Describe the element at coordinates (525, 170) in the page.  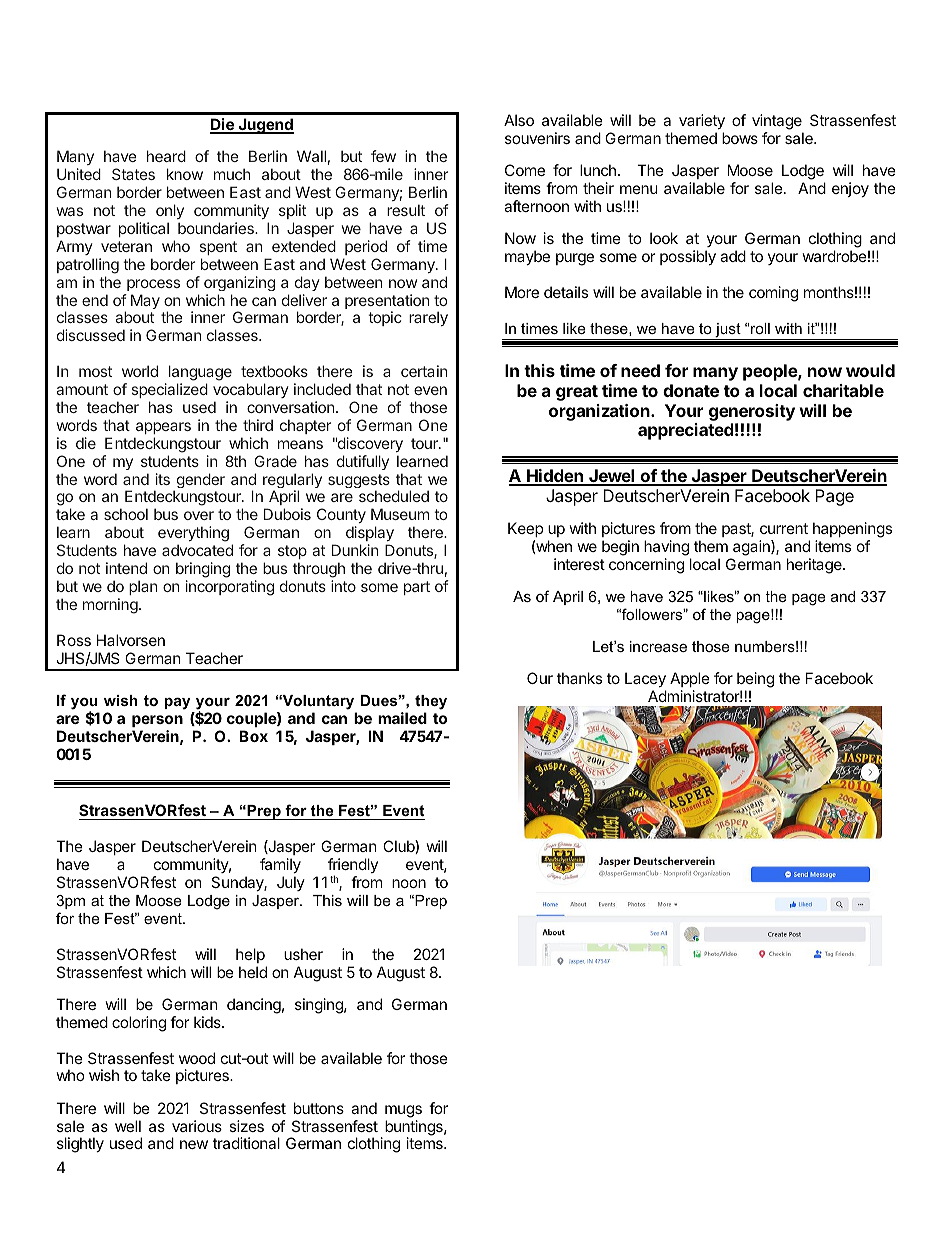
I see `Come` at that location.
